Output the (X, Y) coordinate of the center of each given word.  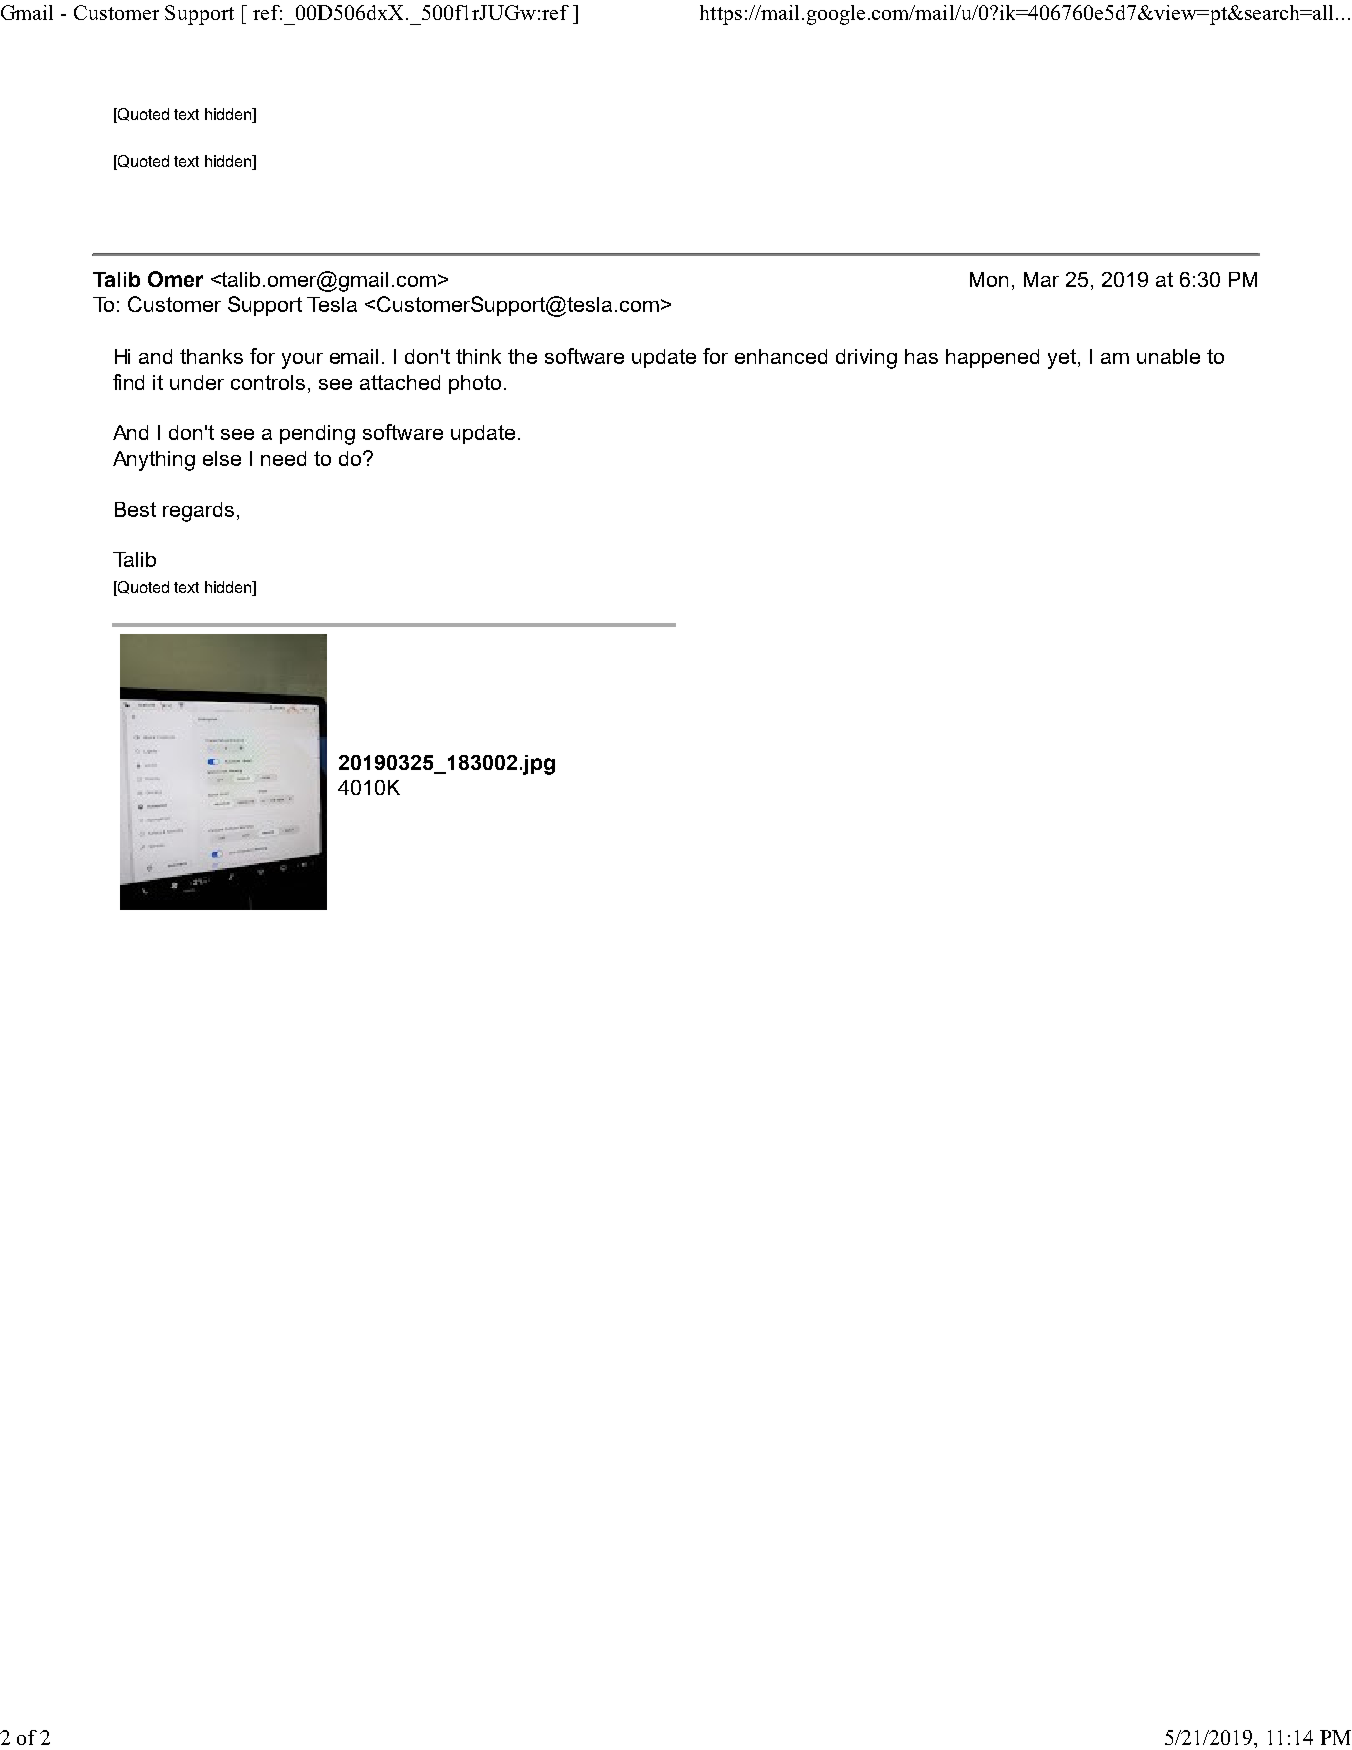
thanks (211, 356)
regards (198, 512)
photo (475, 384)
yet (1063, 359)
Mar (1041, 279)
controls (268, 382)
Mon (989, 279)
